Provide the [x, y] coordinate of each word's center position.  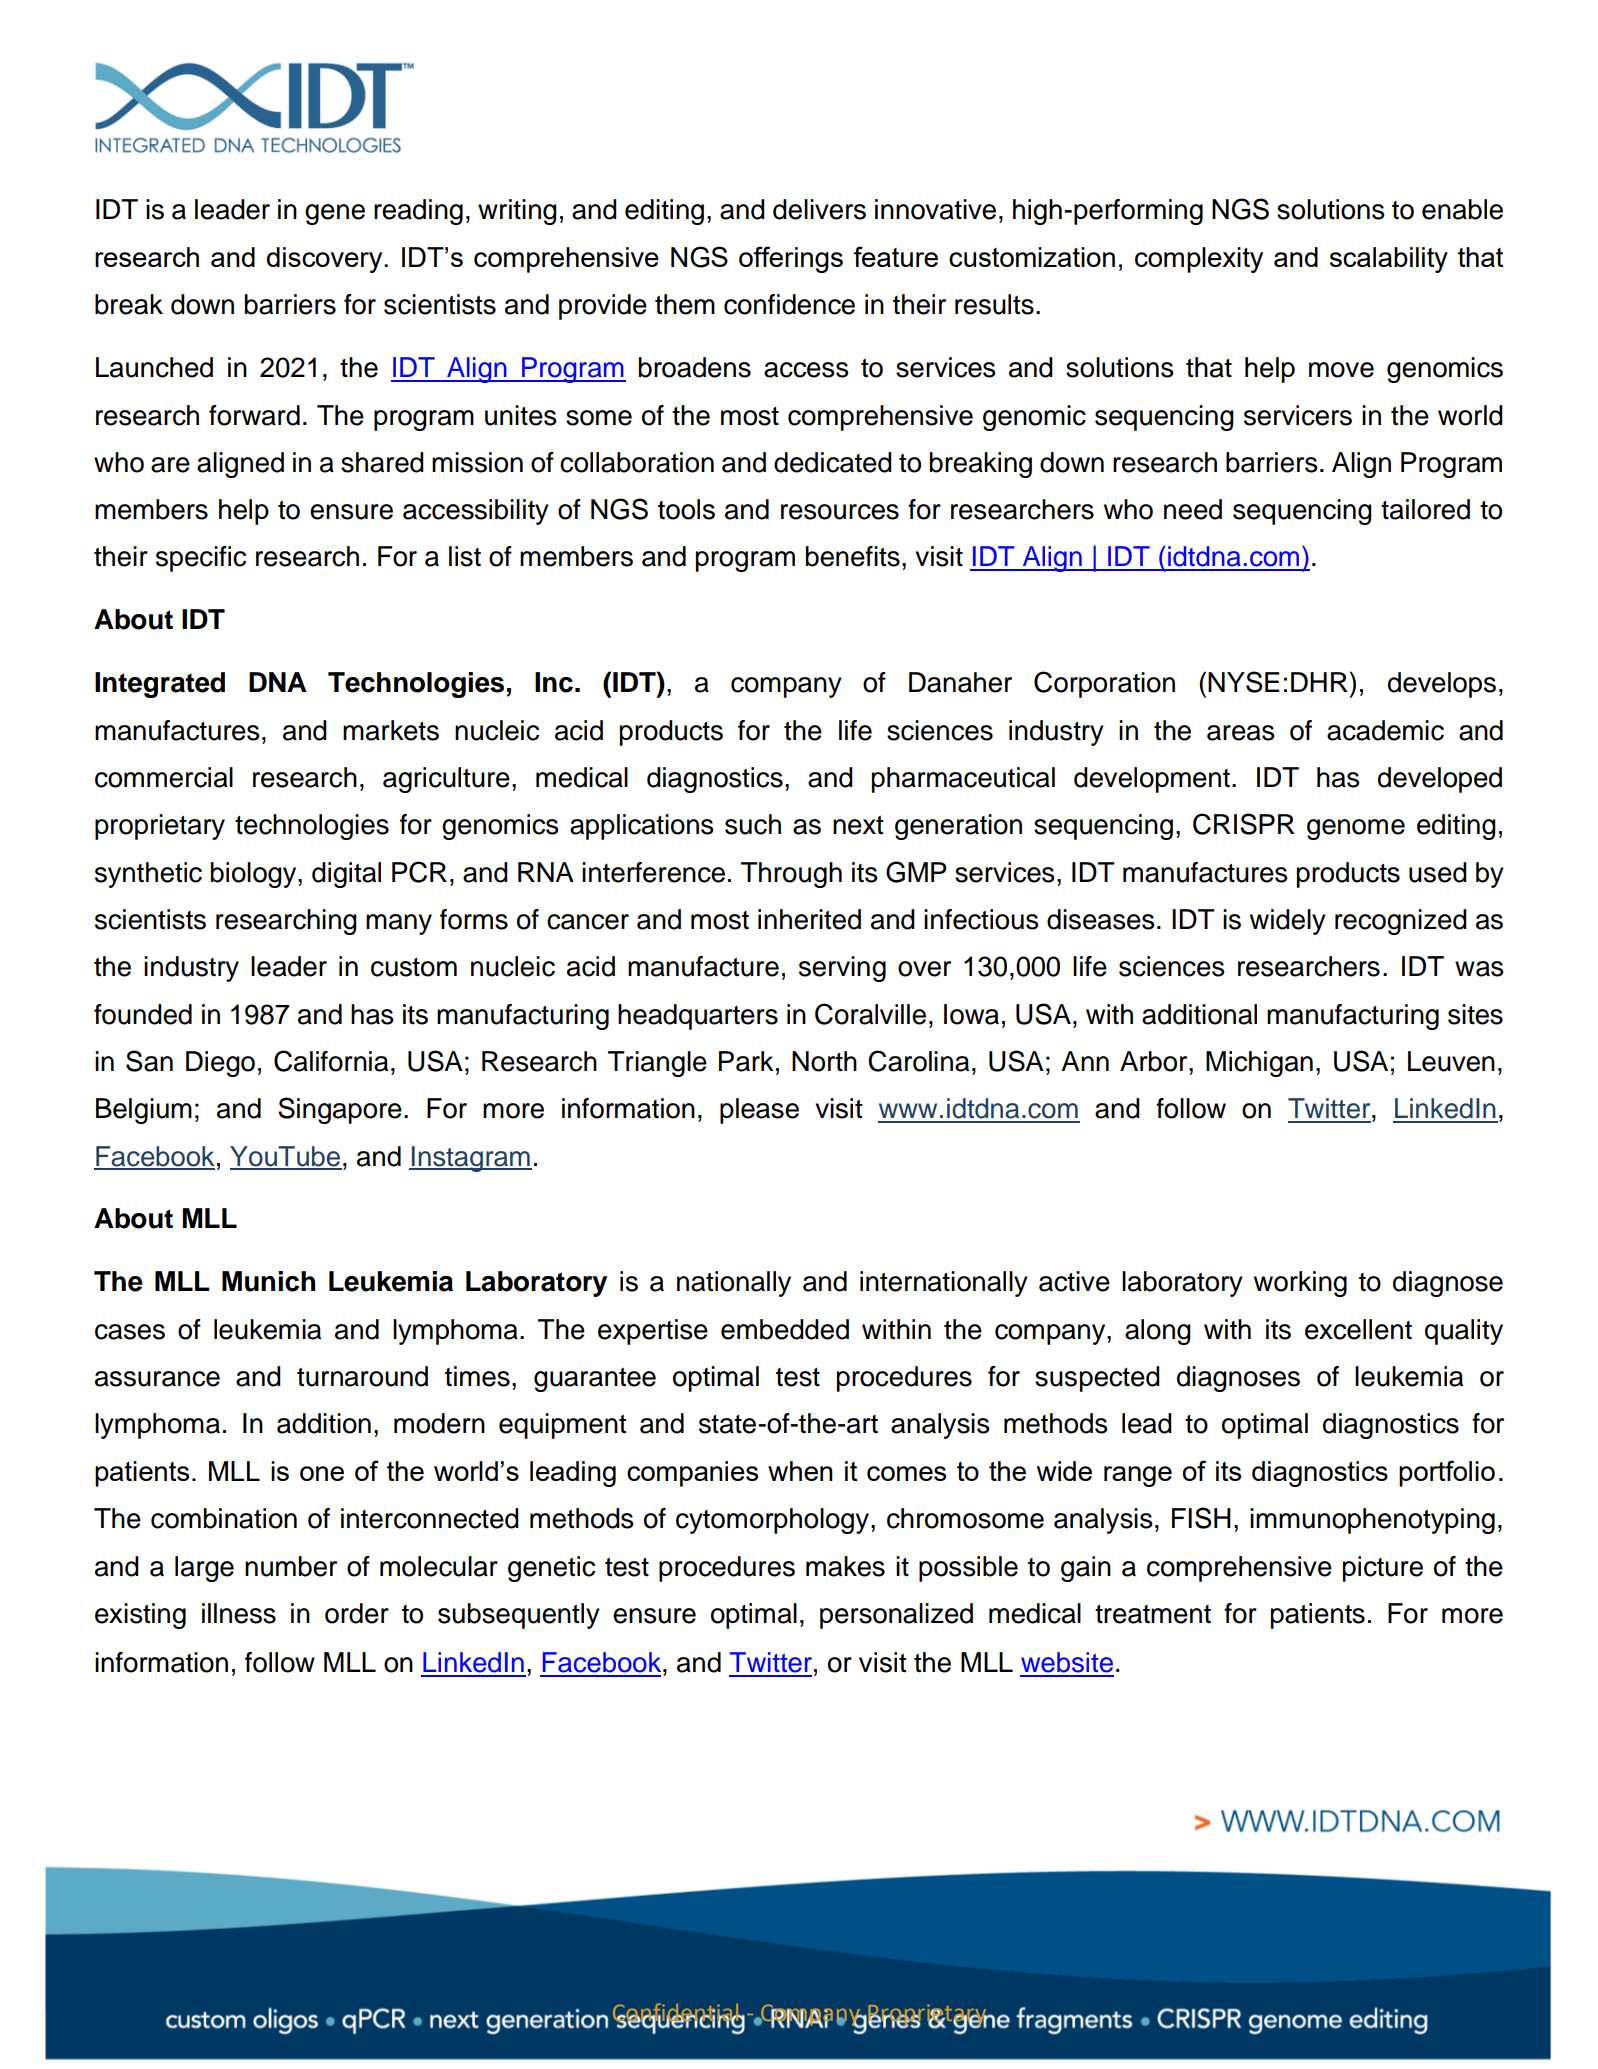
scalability [1389, 260]
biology [255, 875]
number [291, 1566]
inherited [809, 919]
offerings [791, 259]
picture [1383, 1569]
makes [845, 1566]
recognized [1401, 922]
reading [418, 212]
